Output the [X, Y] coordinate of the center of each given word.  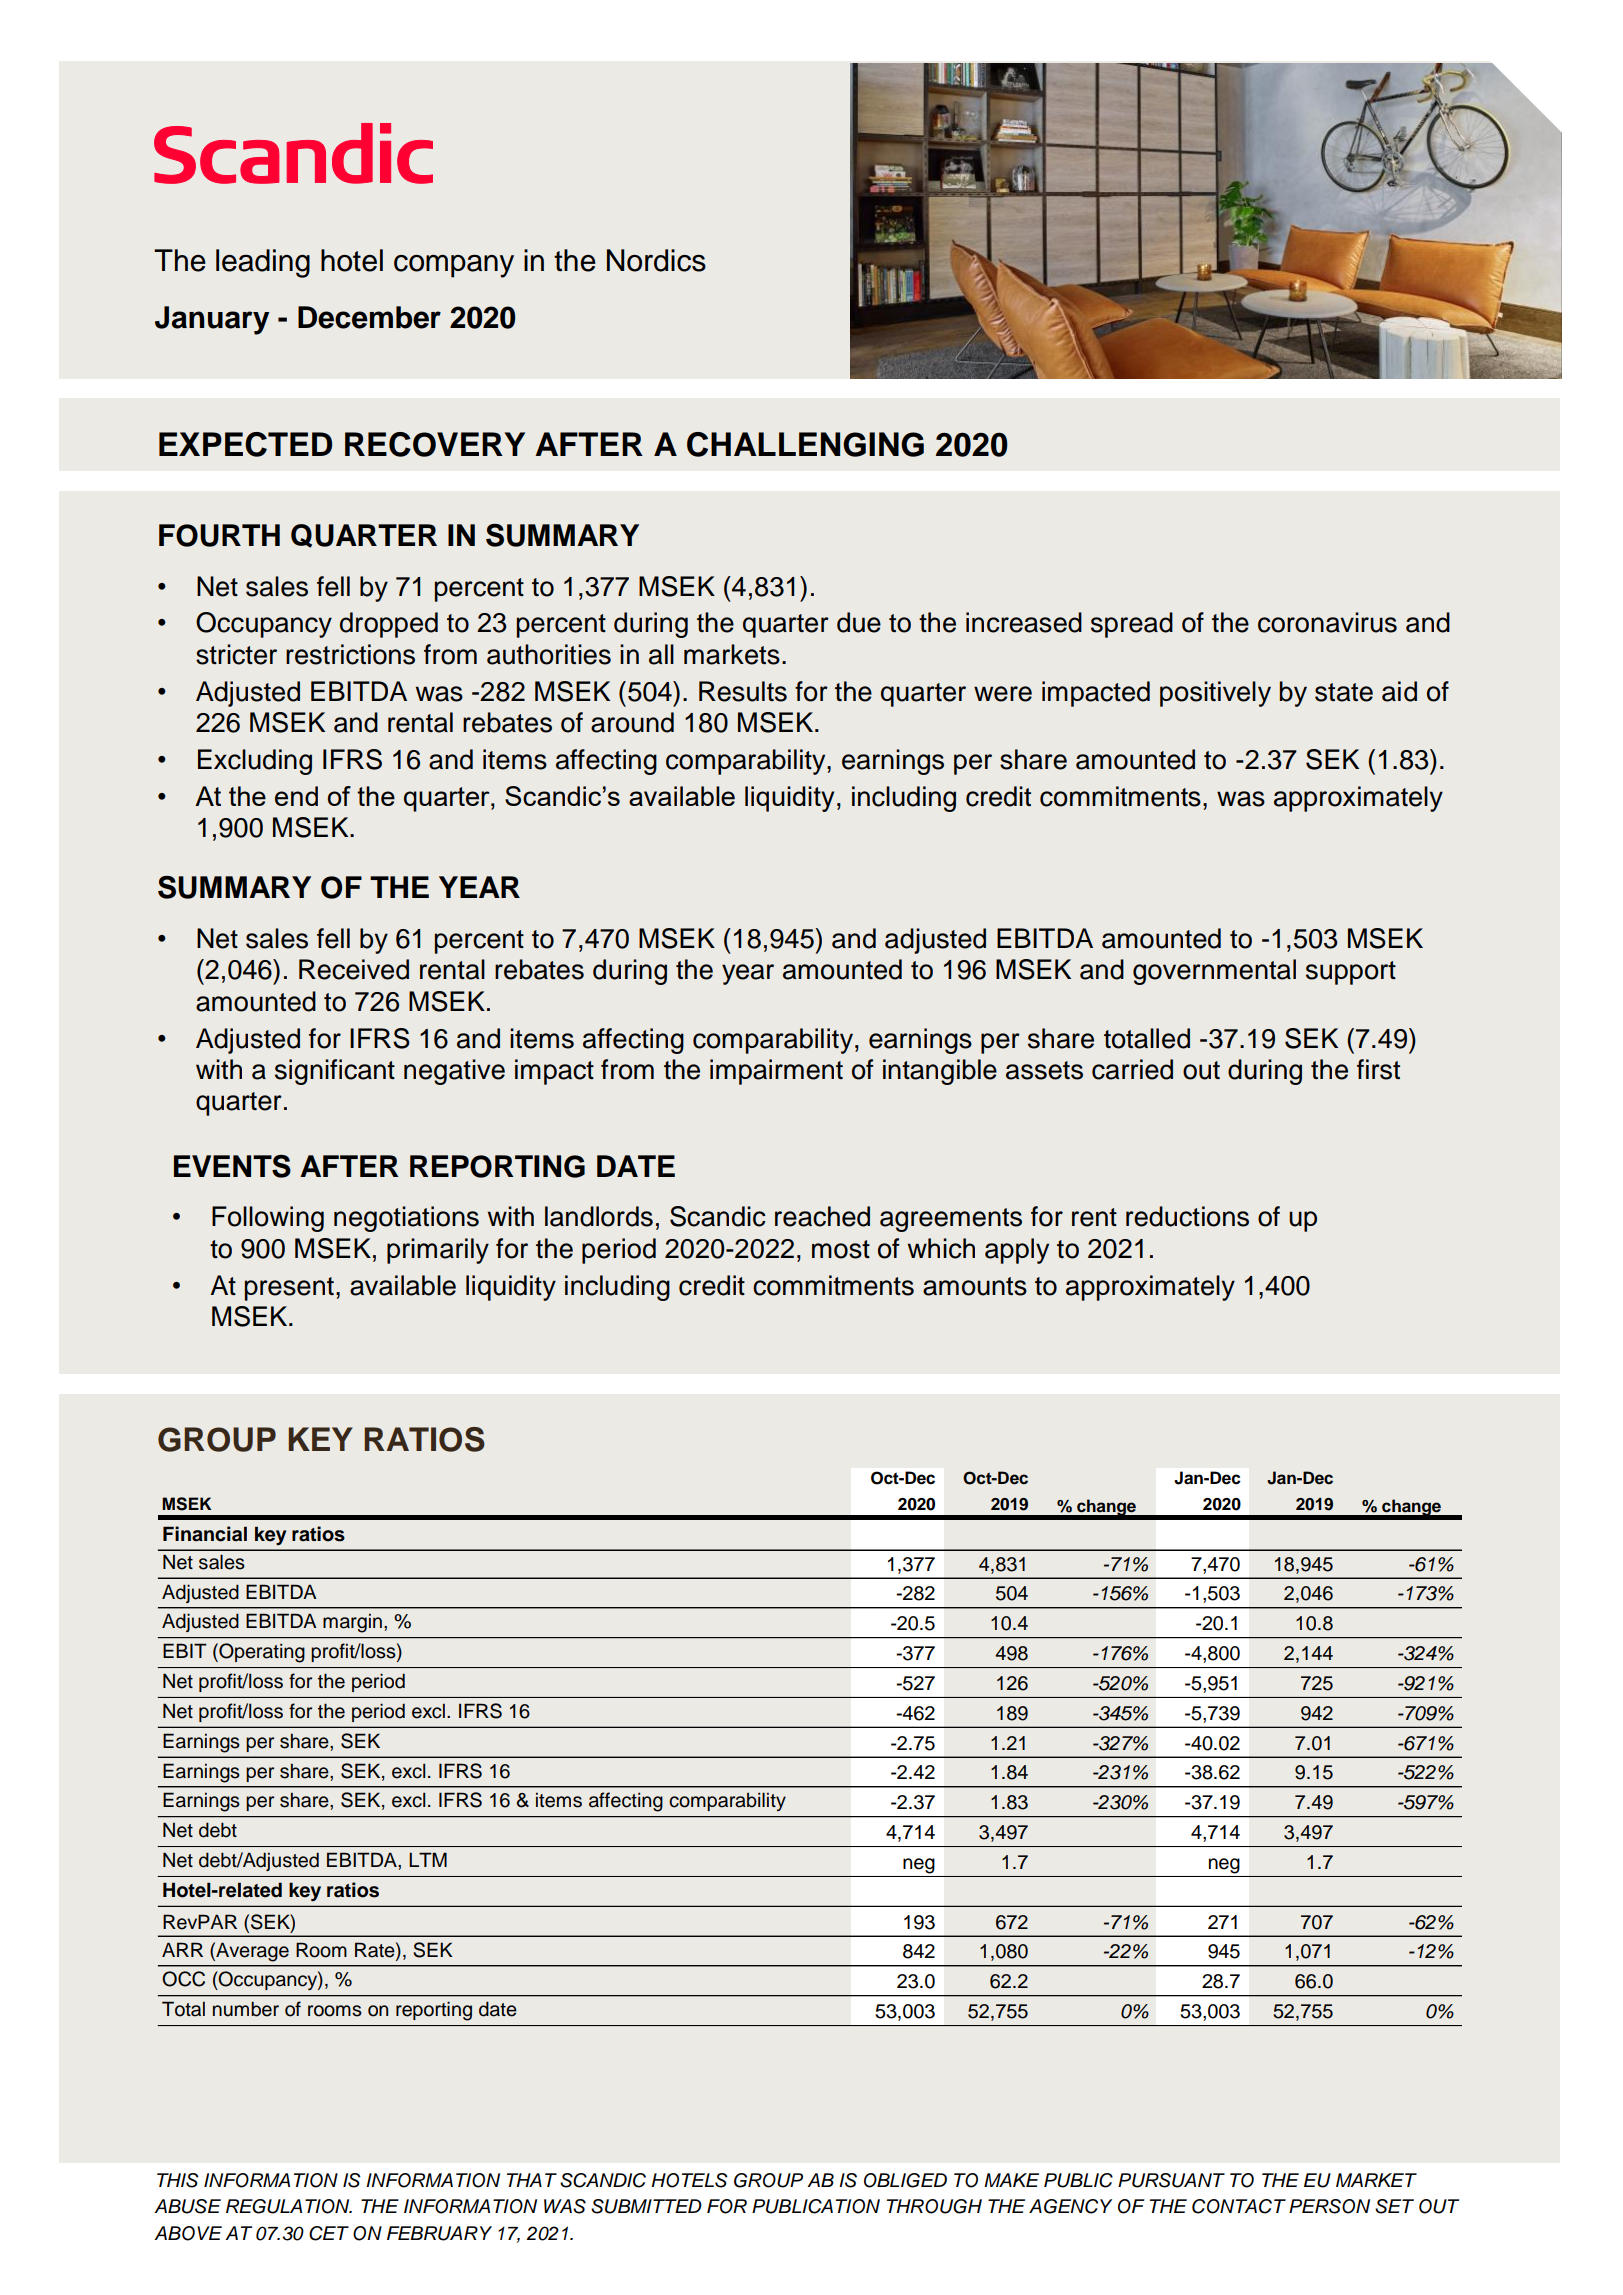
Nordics [656, 260]
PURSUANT [1171, 2180]
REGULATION [289, 2206]
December [369, 317]
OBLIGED [905, 2180]
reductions [1187, 1216]
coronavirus [1327, 622]
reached [822, 1216]
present [289, 1289]
